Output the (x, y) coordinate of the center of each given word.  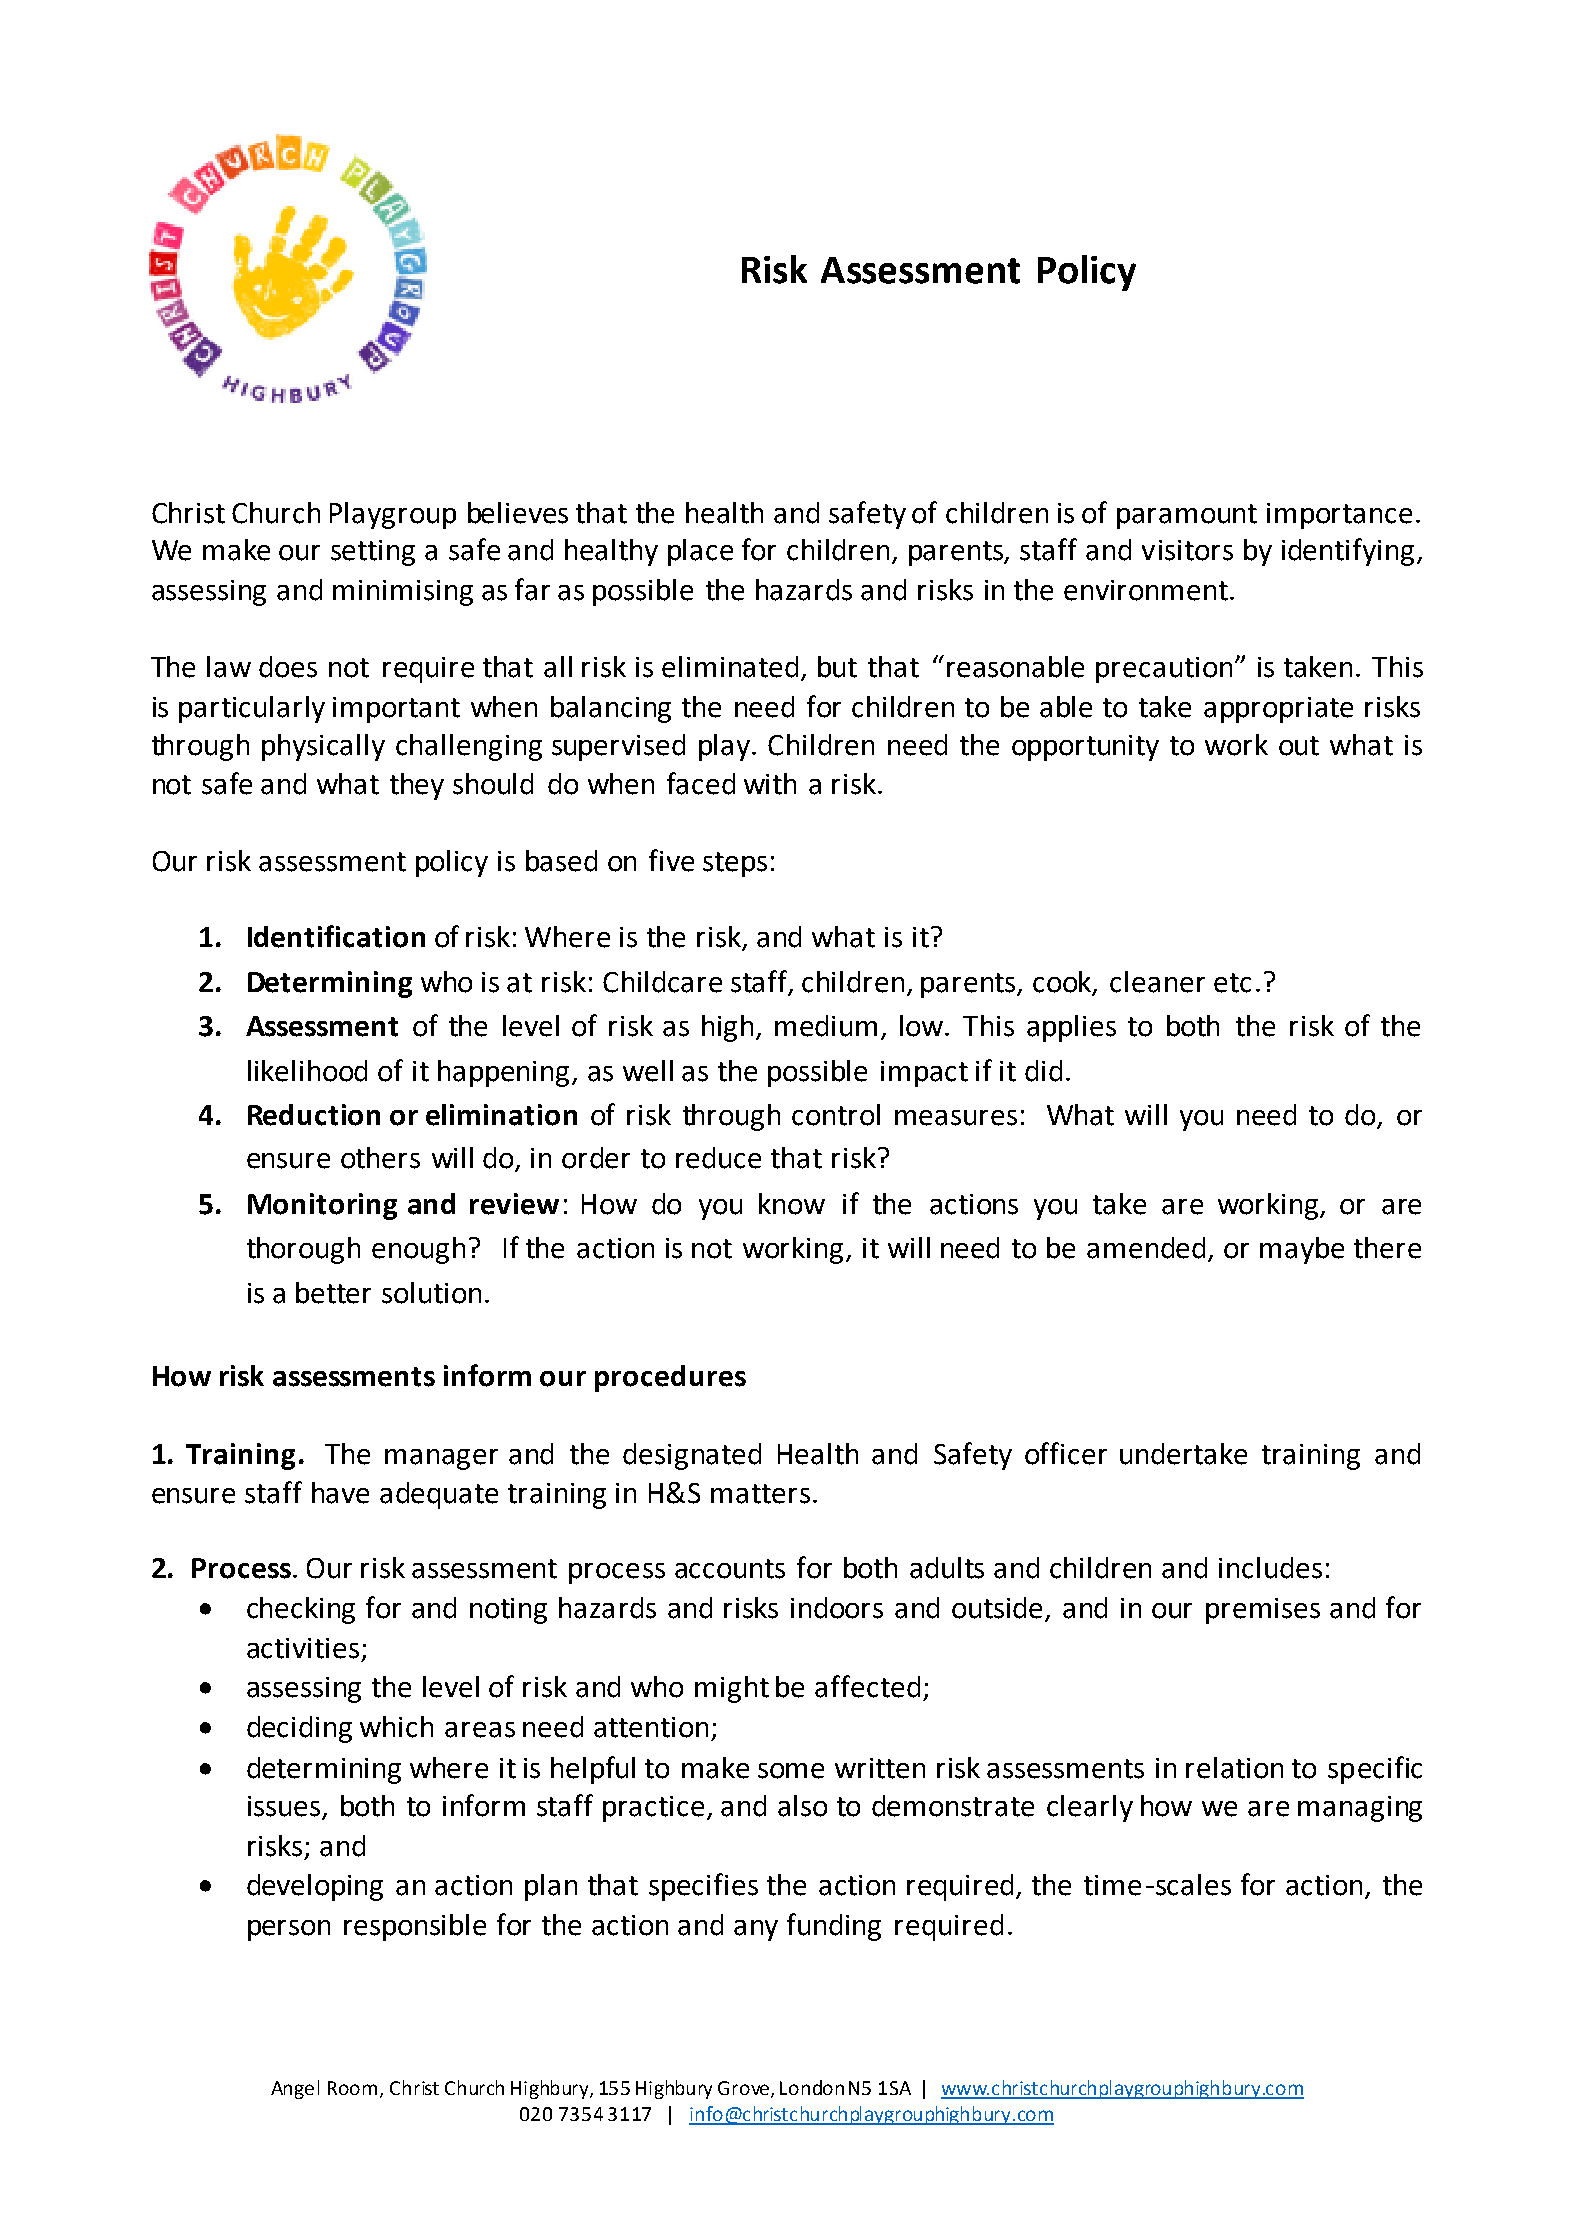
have (340, 1493)
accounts (730, 1569)
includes (1270, 1568)
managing (1360, 1809)
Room (354, 2089)
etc (1232, 983)
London (812, 2087)
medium (826, 1026)
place (700, 552)
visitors (1187, 550)
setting (373, 553)
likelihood (307, 1071)
